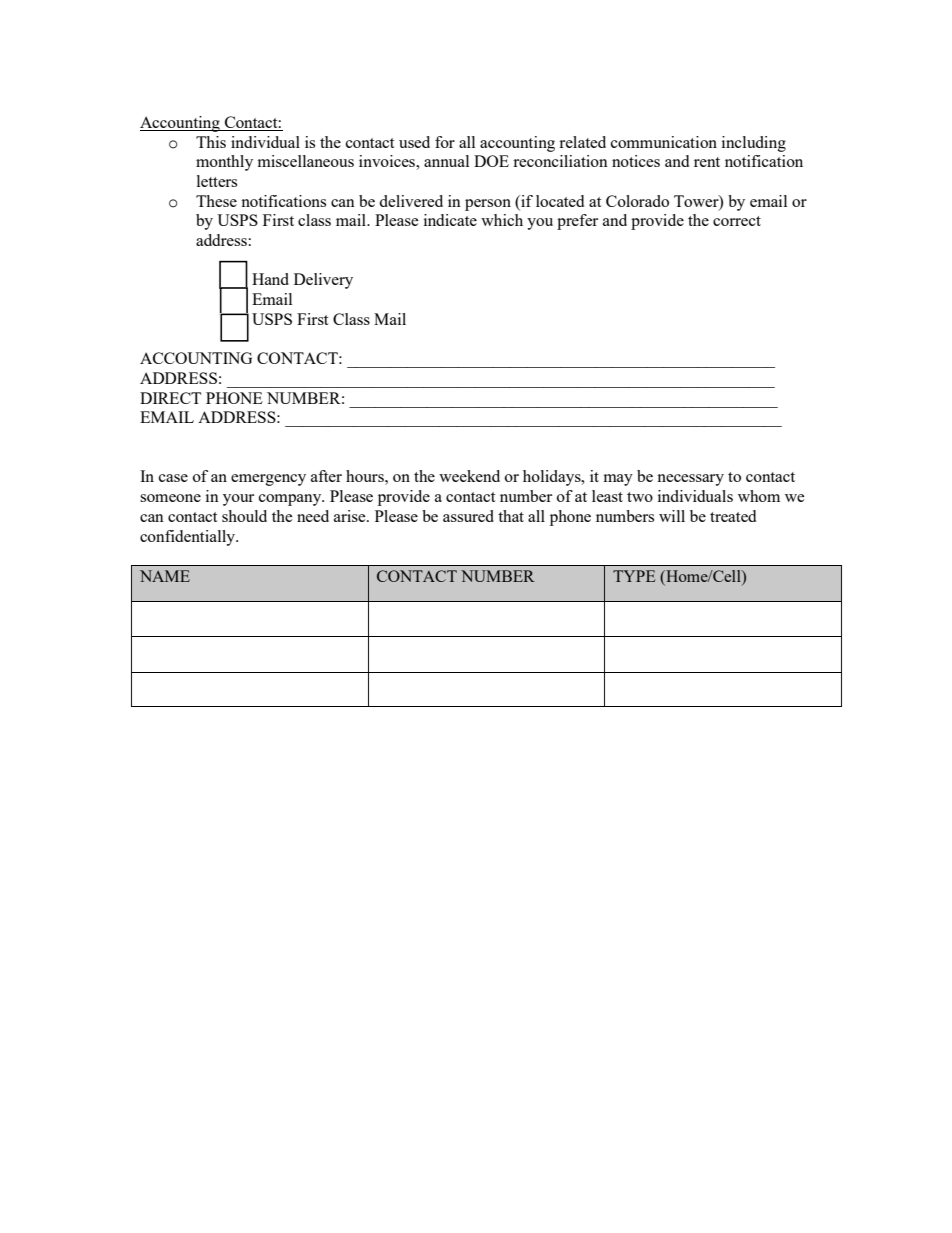  I want to click on rent, so click(707, 162).
